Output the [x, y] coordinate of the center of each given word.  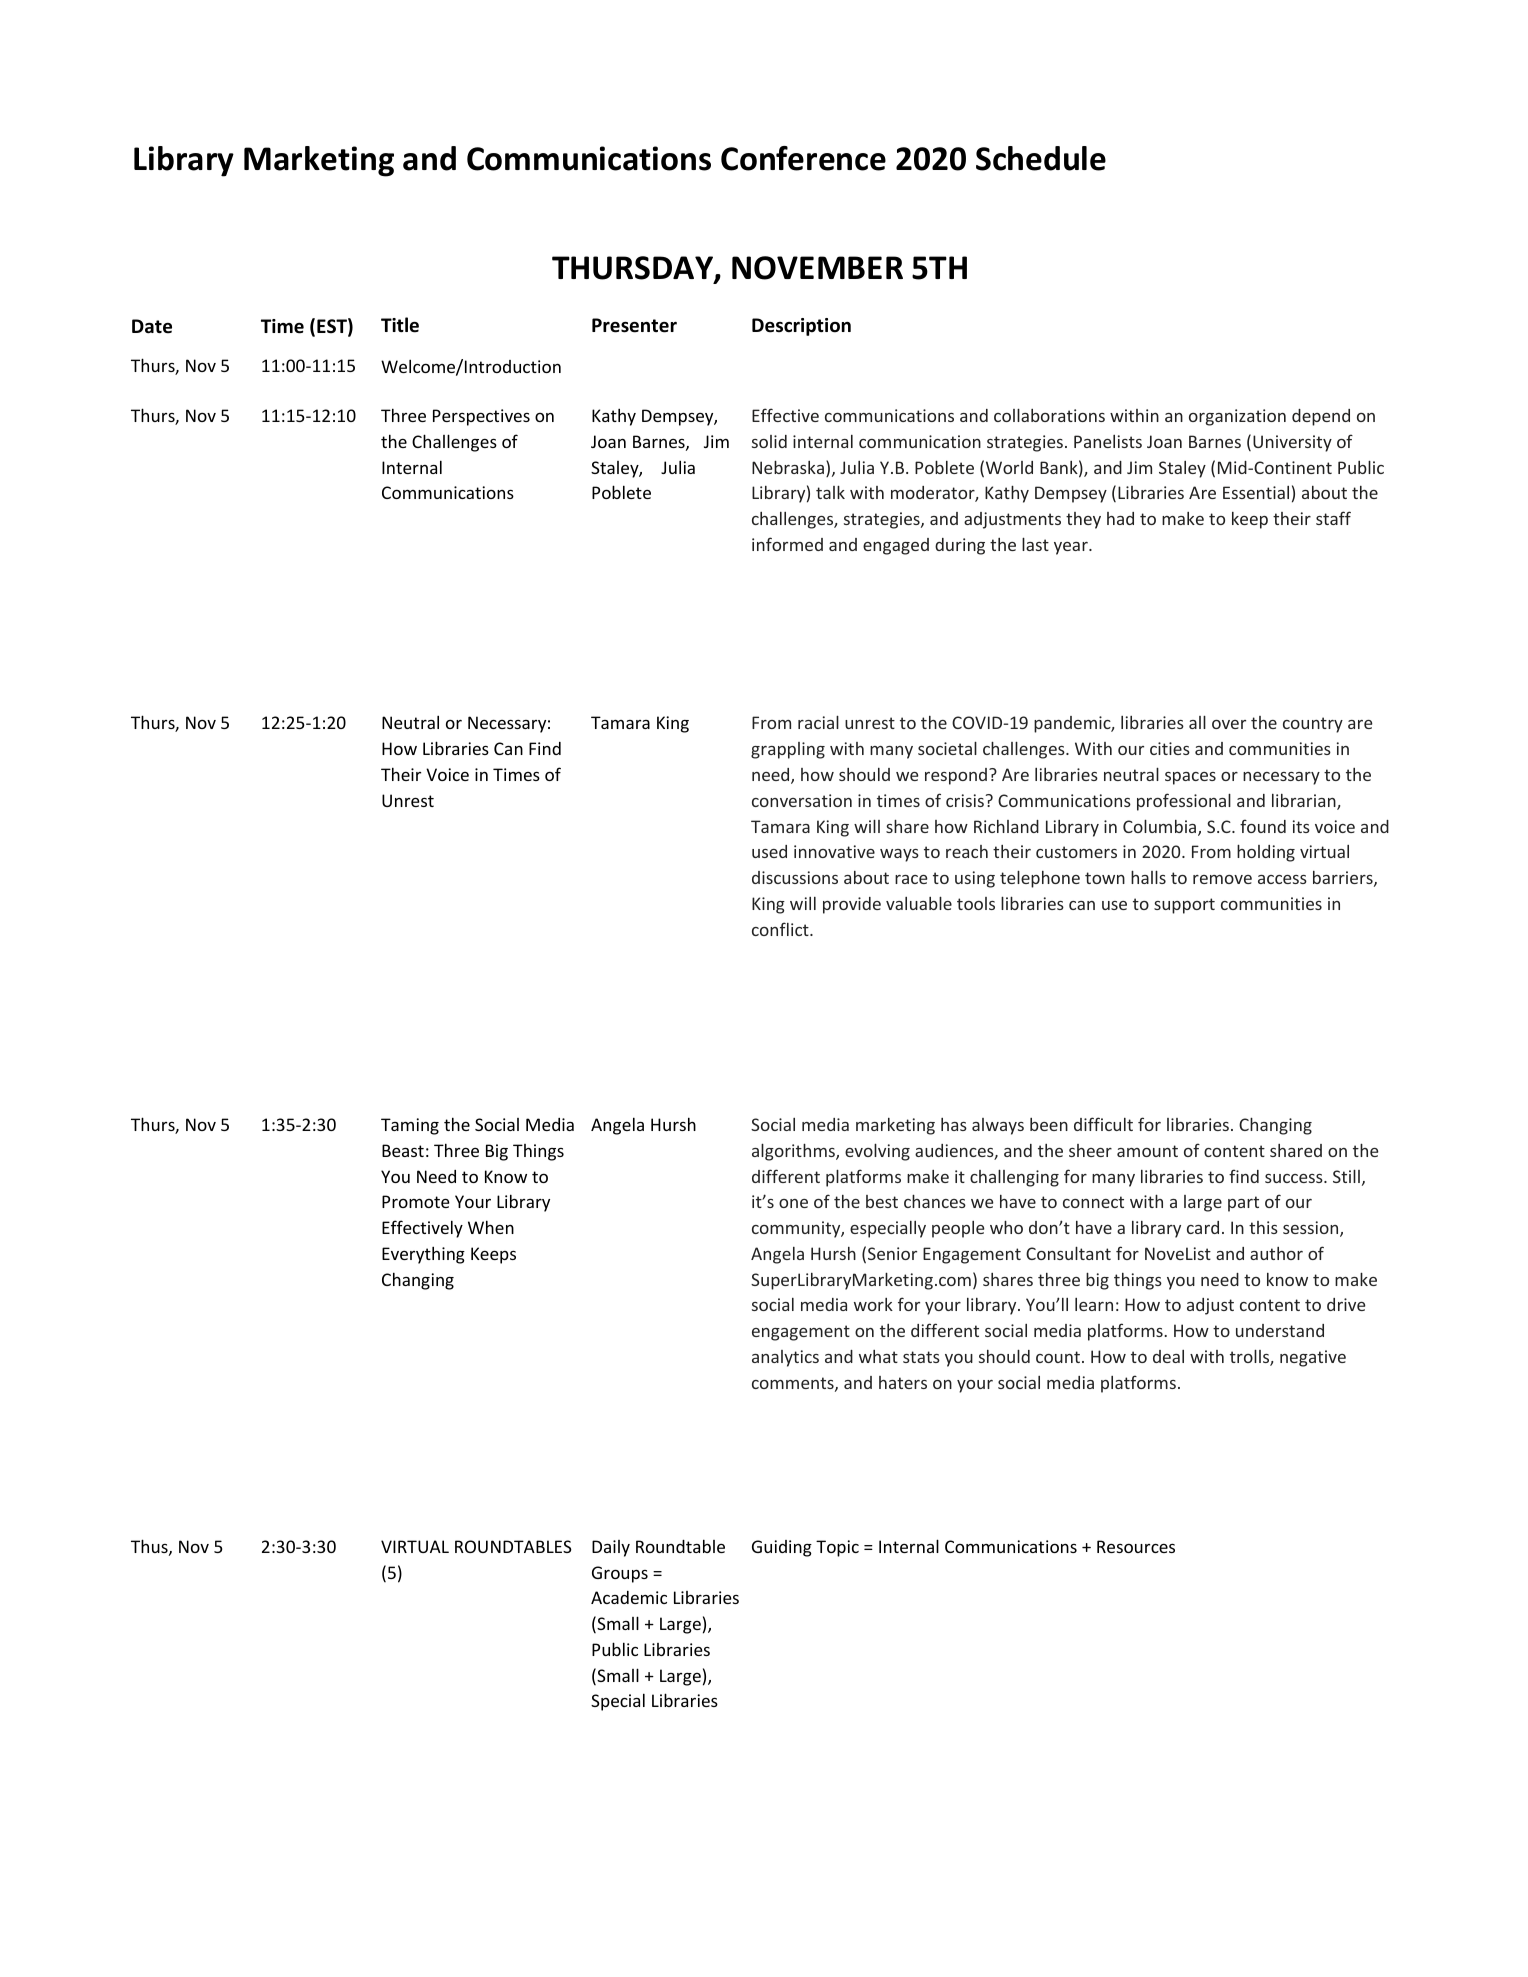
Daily [611, 1548]
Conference [803, 158]
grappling [788, 750]
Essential [1256, 492]
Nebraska [788, 467]
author [1276, 1253]
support [1184, 906]
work [873, 1304]
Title [400, 325]
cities [1170, 748]
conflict [781, 929]
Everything [423, 1255]
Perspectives [481, 417]
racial [818, 722]
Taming [410, 1126]
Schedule [1041, 158]
